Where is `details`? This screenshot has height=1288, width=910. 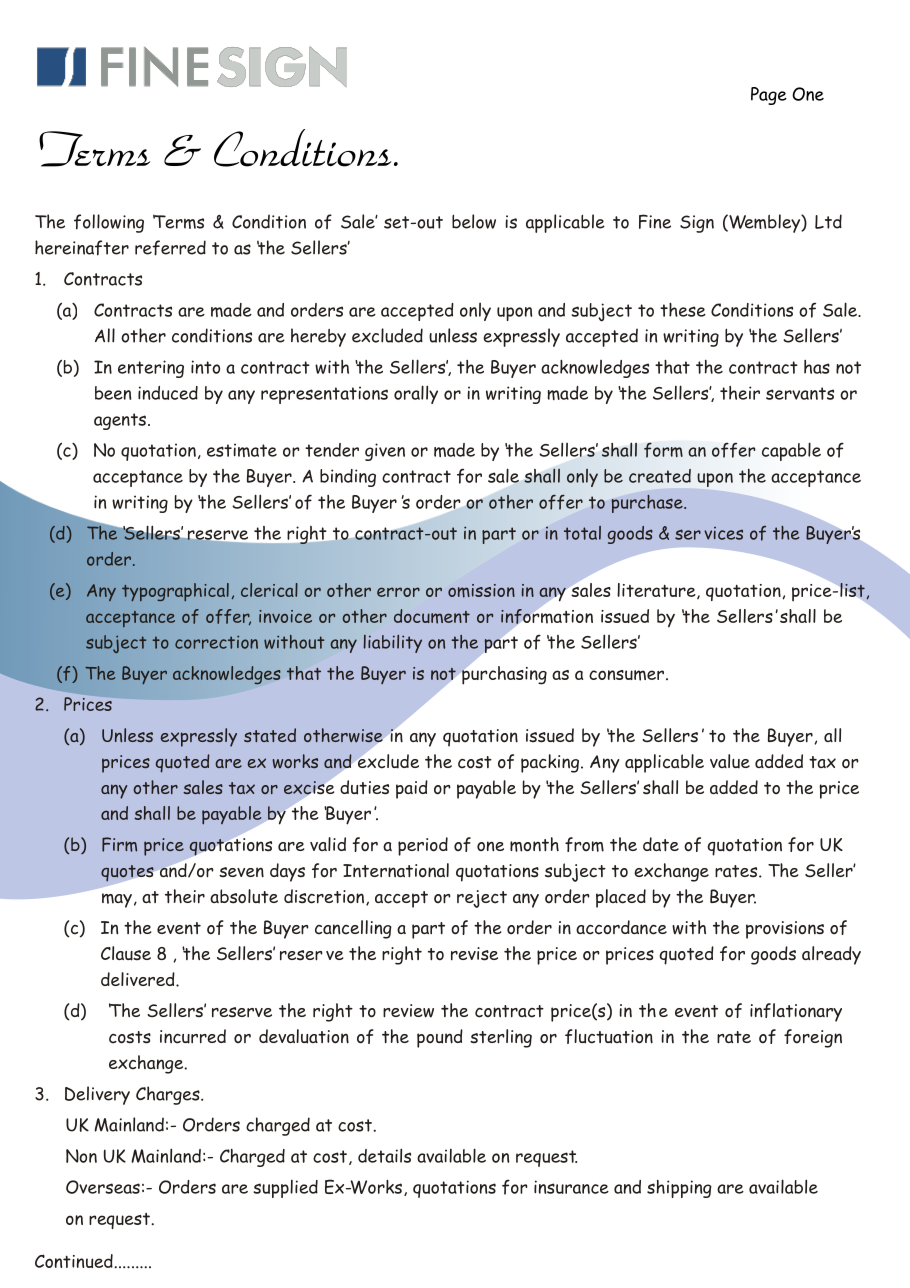
details is located at coordinates (384, 1155).
